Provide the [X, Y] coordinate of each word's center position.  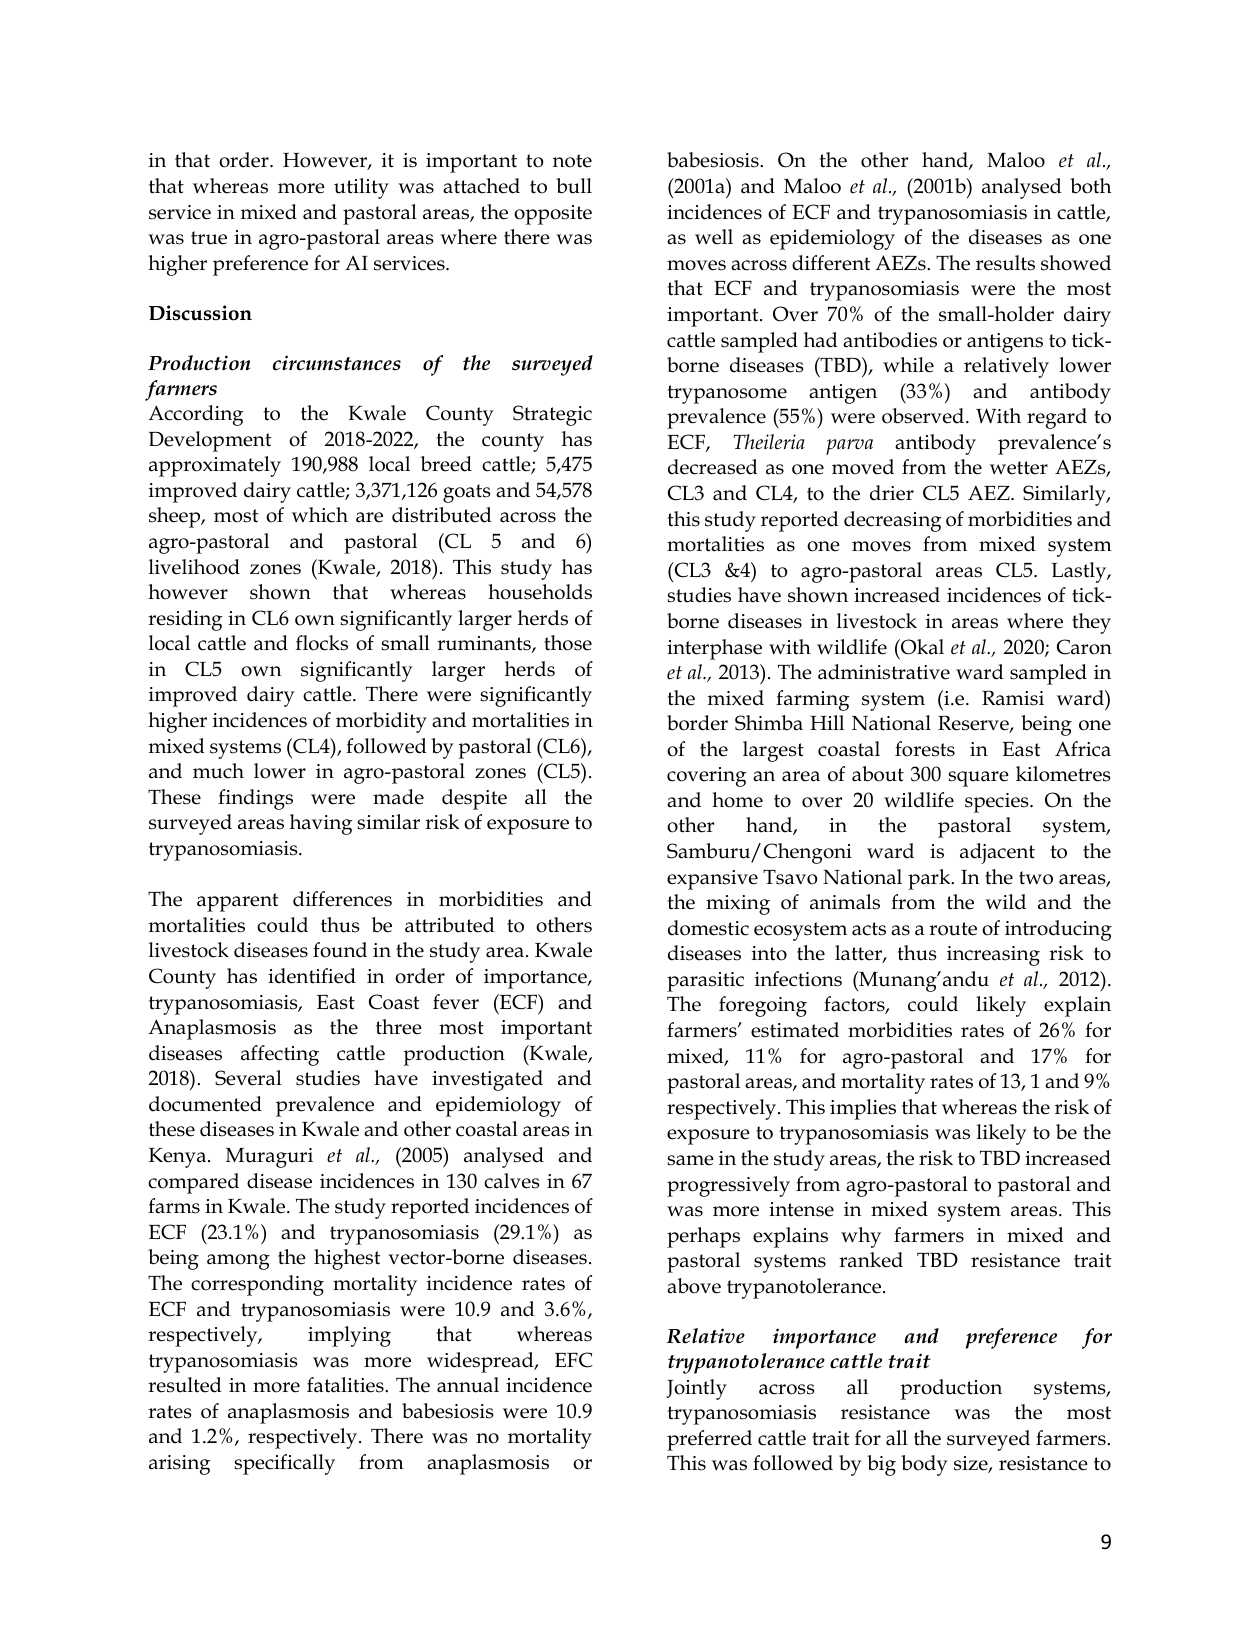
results [1005, 263]
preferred [709, 1440]
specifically [284, 1464]
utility [361, 188]
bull [574, 186]
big [881, 1465]
